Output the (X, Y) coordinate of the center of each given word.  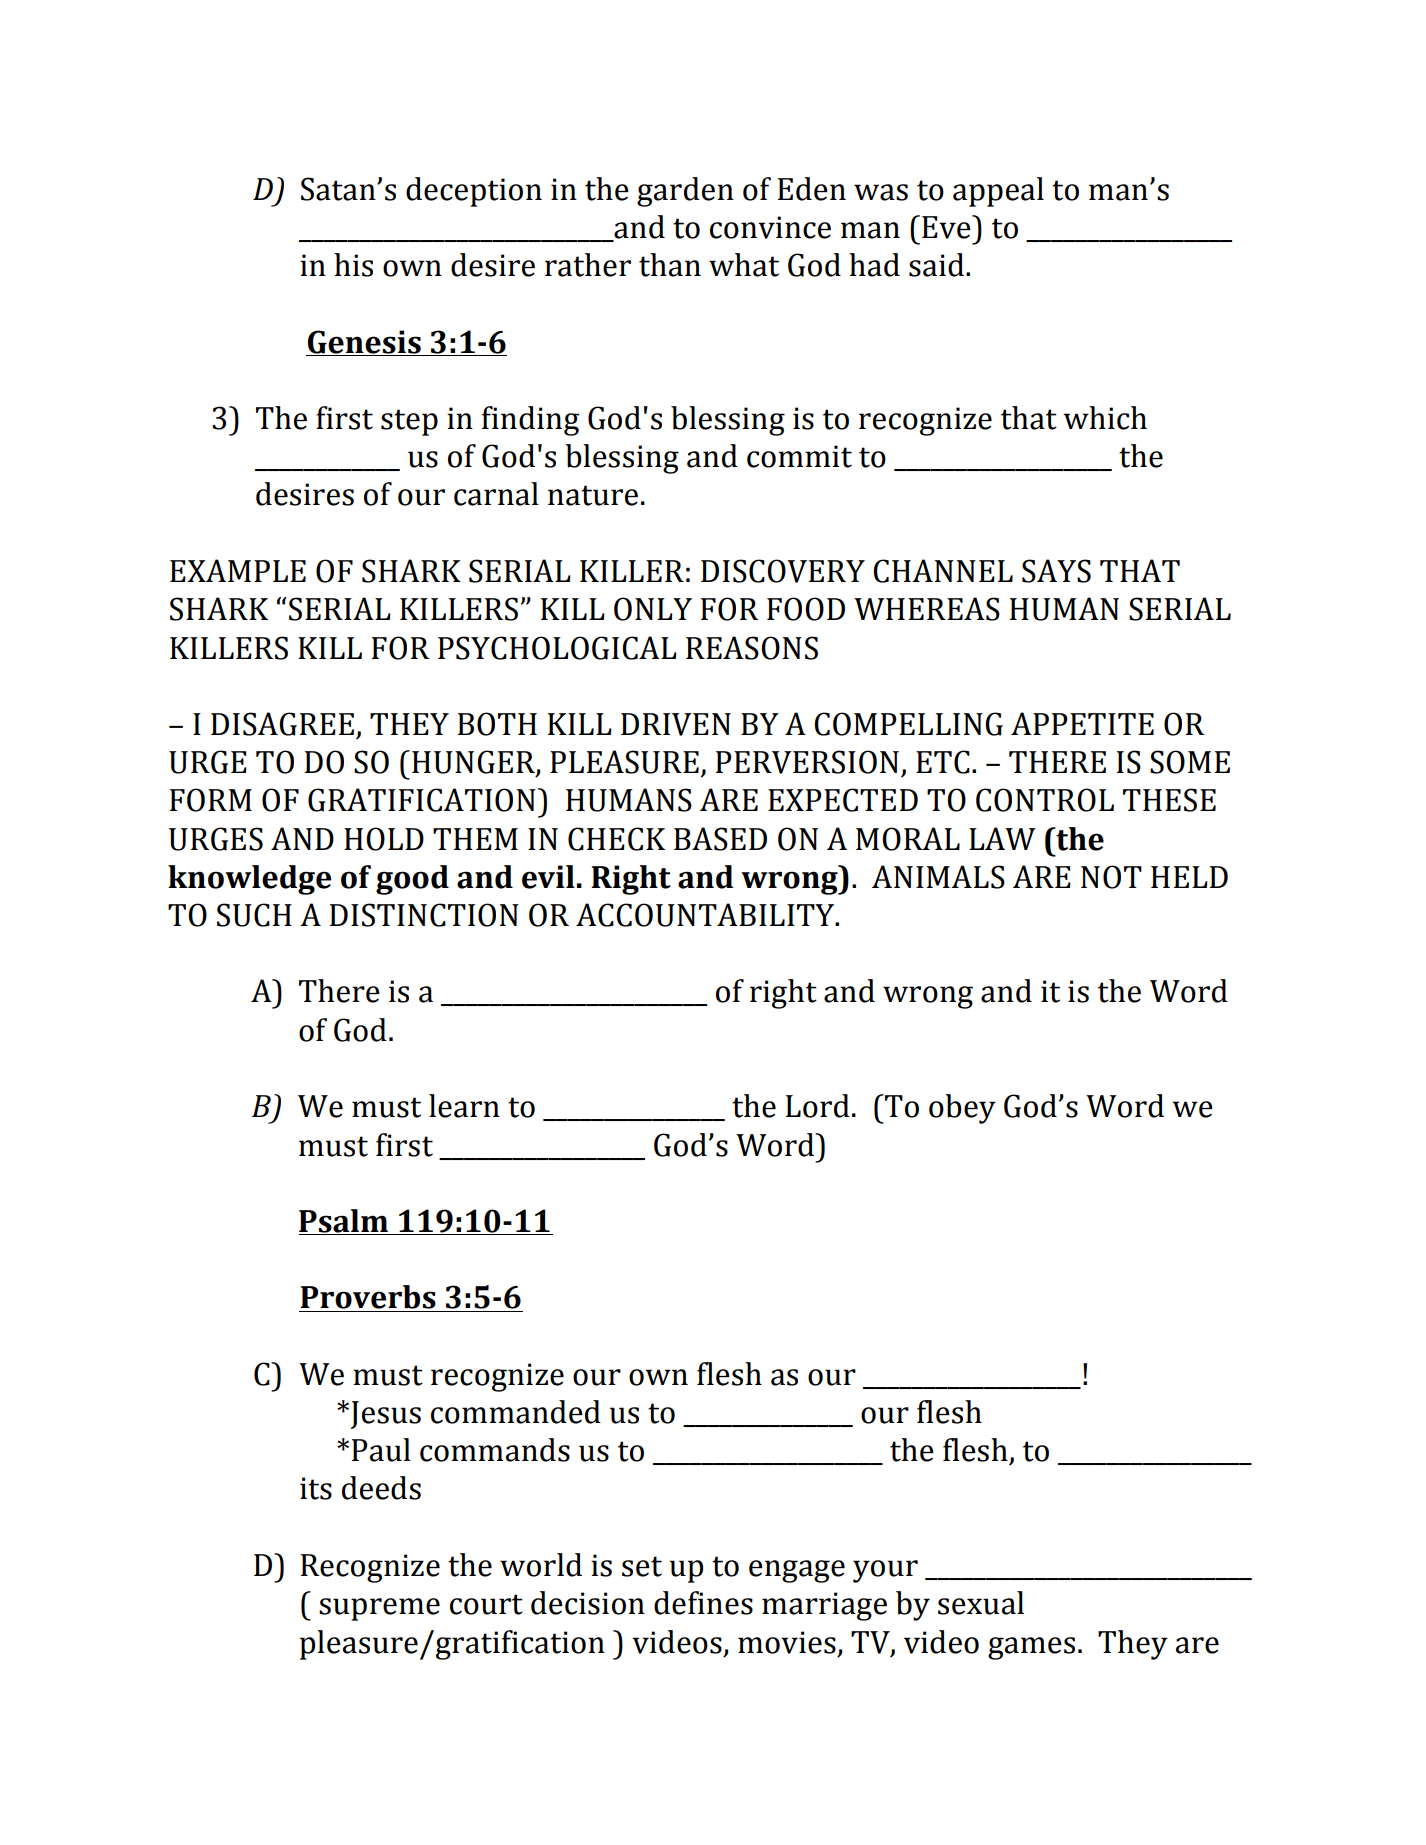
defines (703, 1603)
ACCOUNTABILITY (706, 915)
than (670, 265)
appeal (998, 192)
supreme (379, 1609)
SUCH (254, 915)
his (353, 265)
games (1031, 1648)
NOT (1111, 877)
